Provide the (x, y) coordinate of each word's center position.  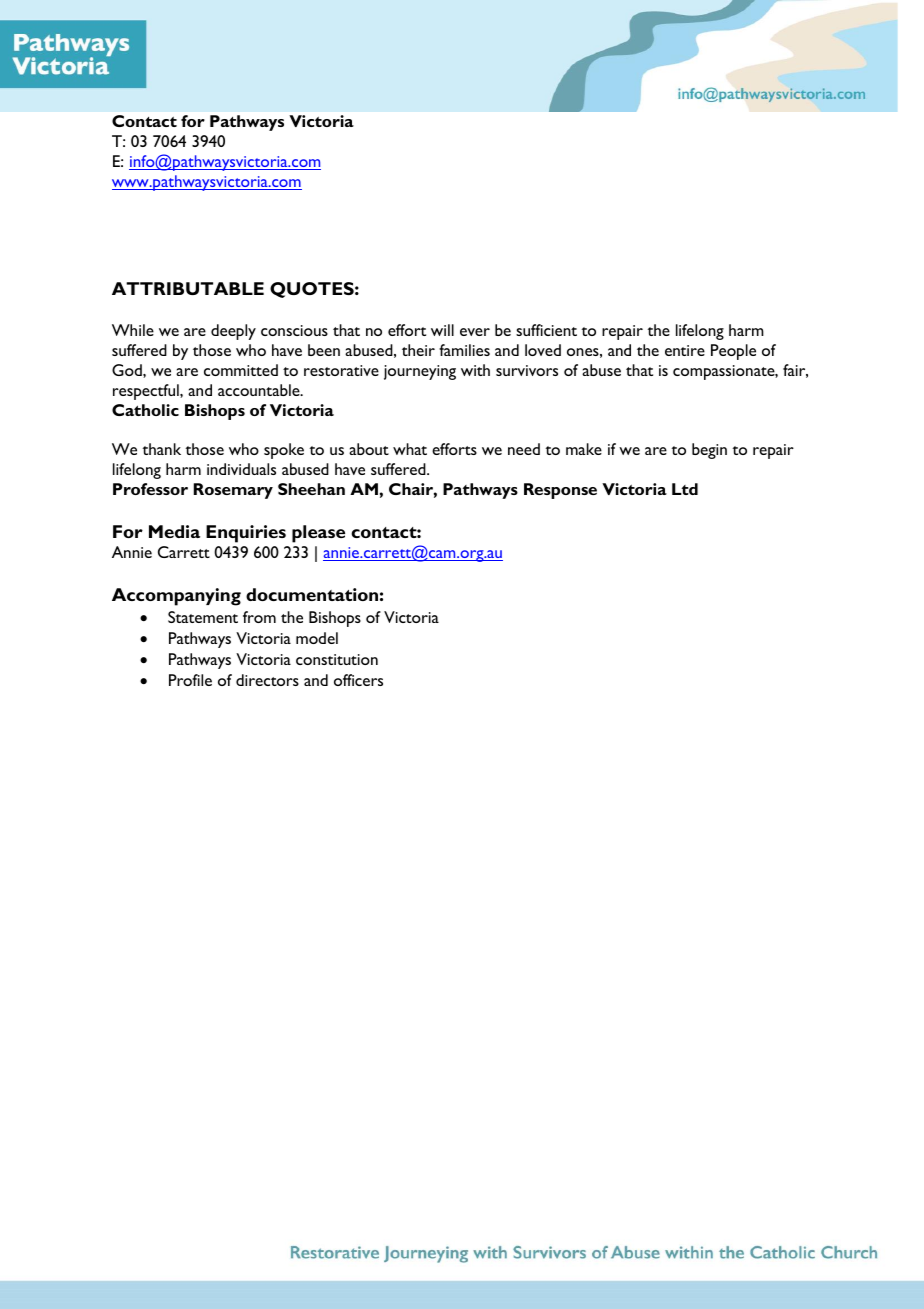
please (318, 534)
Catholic (145, 410)
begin (709, 451)
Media (174, 531)
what (410, 449)
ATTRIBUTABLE (188, 288)
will (442, 330)
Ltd (685, 489)
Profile (190, 680)
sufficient (546, 330)
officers (358, 680)
